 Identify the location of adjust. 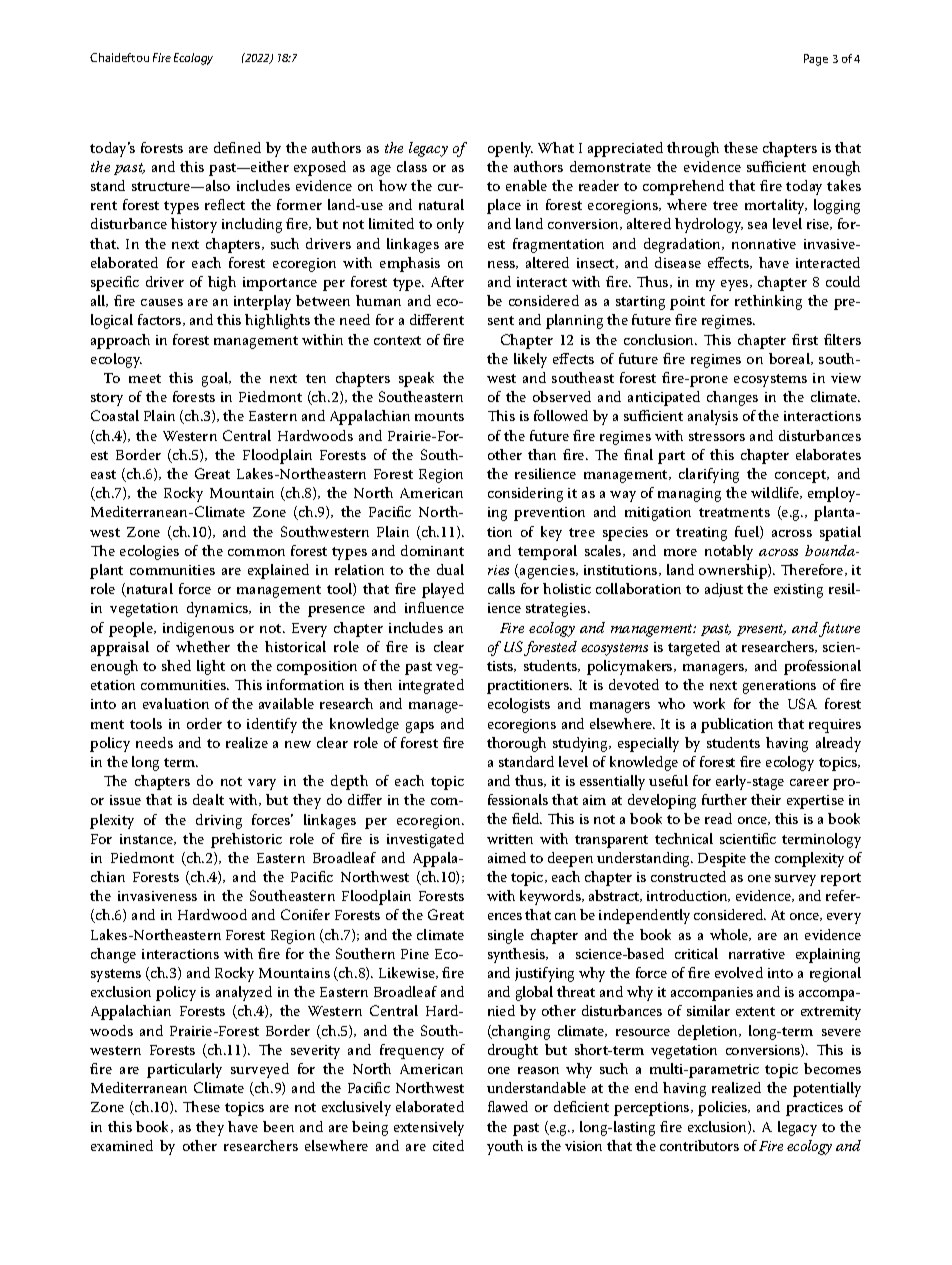
(724, 590).
